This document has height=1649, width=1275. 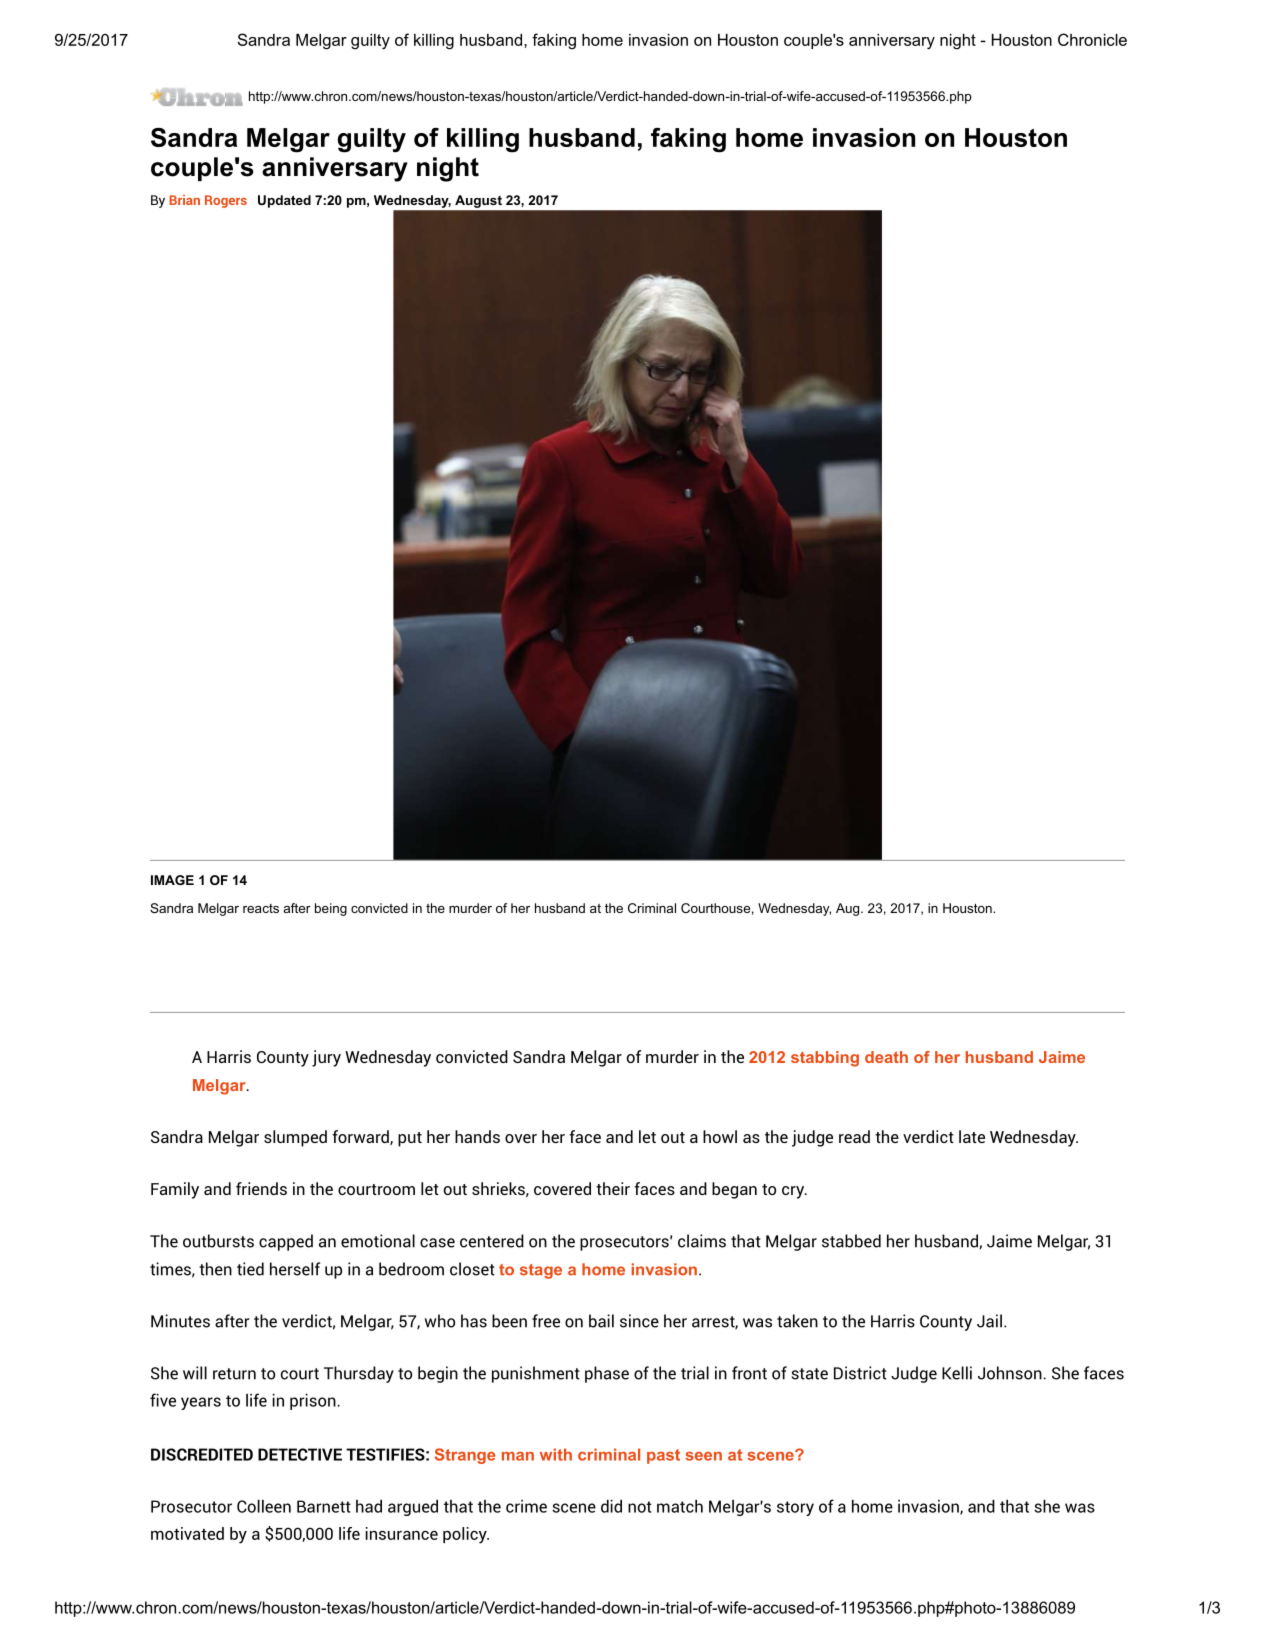 I want to click on Brian, so click(x=184, y=200).
